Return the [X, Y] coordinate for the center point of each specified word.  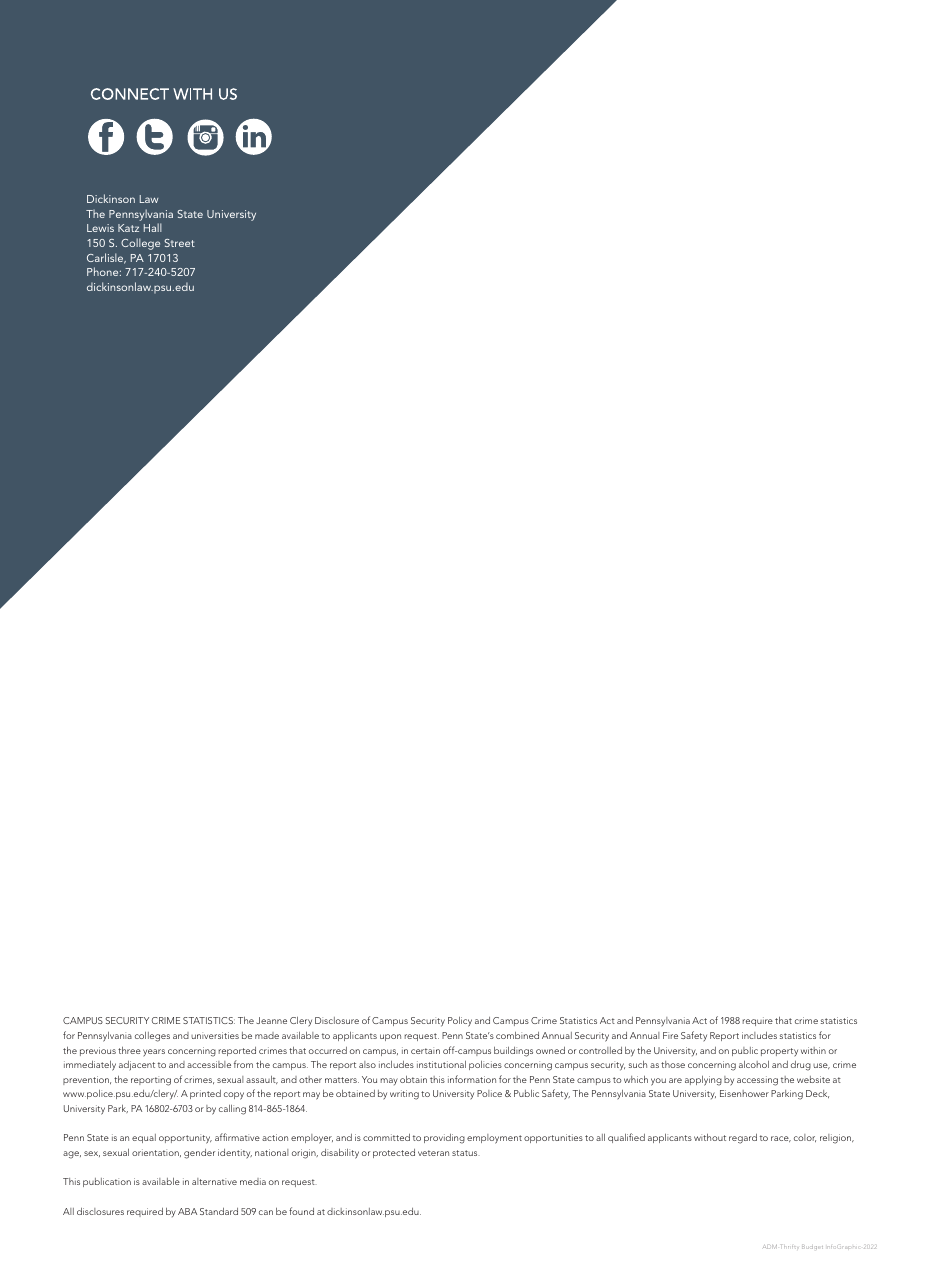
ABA [187, 1211]
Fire [670, 1035]
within [813, 1050]
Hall [153, 227]
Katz [128, 228]
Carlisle [106, 258]
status [466, 1153]
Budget [812, 1247]
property [779, 1052]
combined [517, 1035]
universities [215, 1035]
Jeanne [271, 1020]
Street [179, 243]
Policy [460, 1022]
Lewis [100, 228]
